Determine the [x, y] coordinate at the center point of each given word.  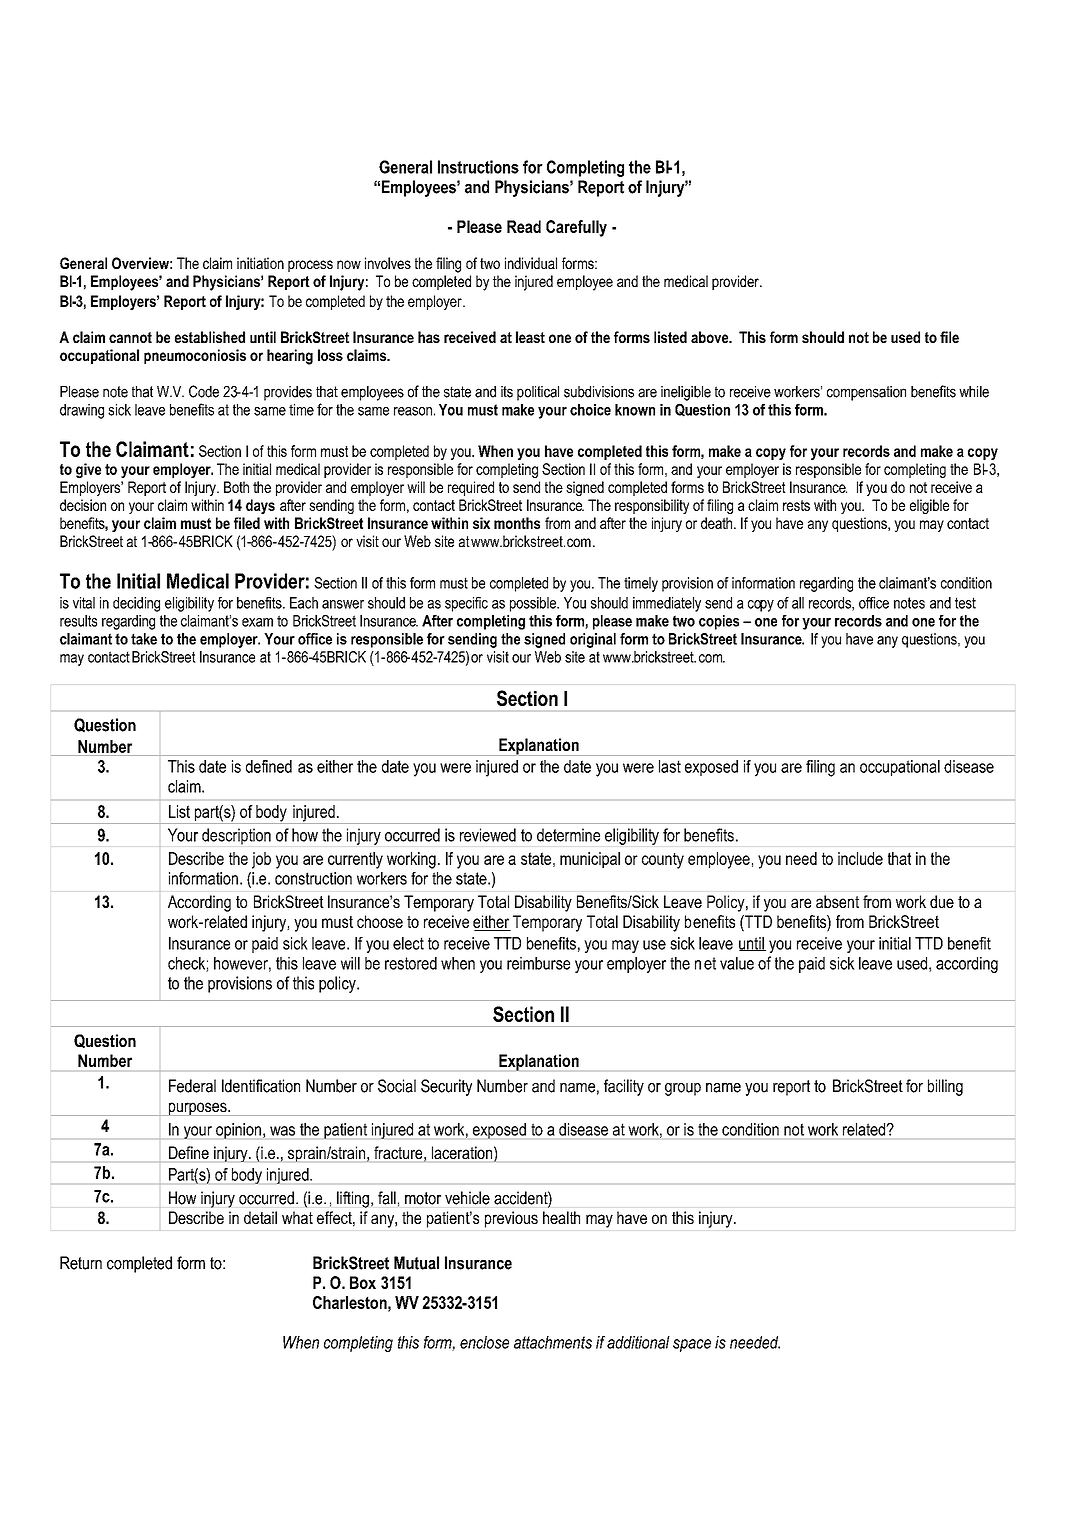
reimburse [538, 963]
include [860, 858]
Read [524, 226]
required [471, 488]
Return [81, 1263]
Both [236, 487]
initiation [260, 263]
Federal [192, 1086]
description [236, 836]
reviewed [488, 835]
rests [796, 505]
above [711, 337]
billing [945, 1087]
